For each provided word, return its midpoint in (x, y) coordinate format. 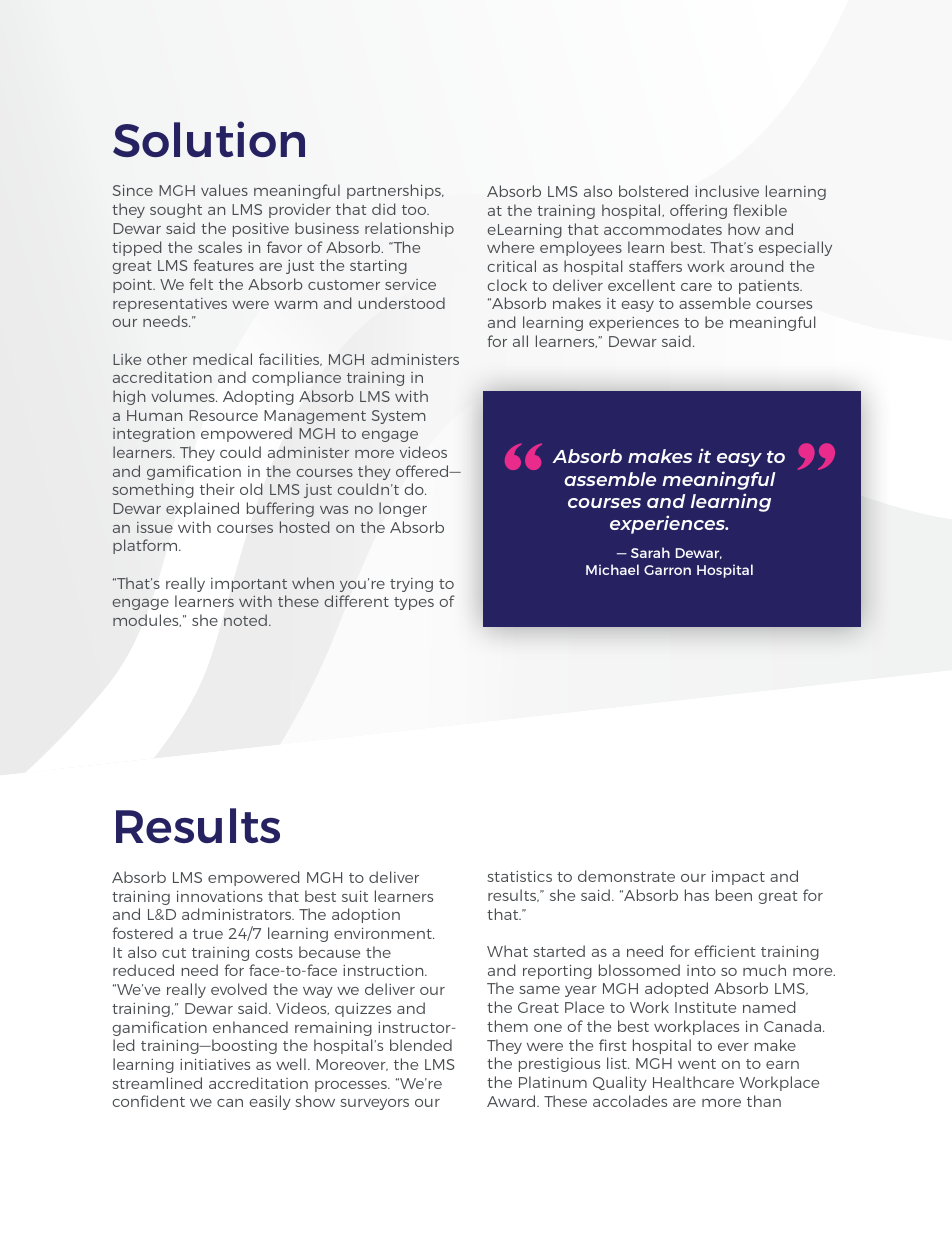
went (697, 1064)
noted (245, 620)
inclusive (727, 191)
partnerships (395, 191)
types (414, 603)
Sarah (650, 552)
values (224, 190)
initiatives (215, 1064)
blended (421, 1045)
